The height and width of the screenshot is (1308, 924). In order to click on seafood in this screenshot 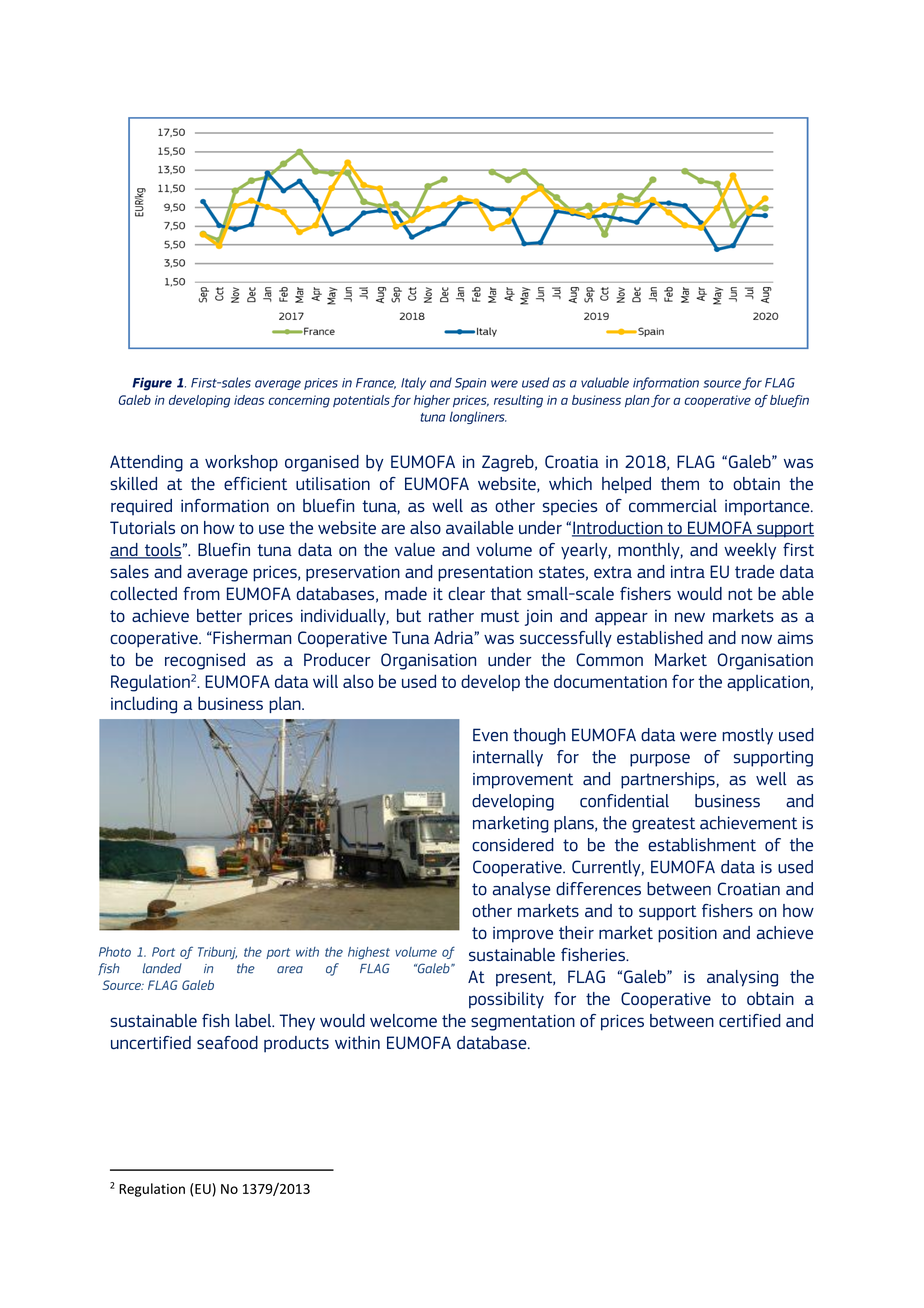, I will do `click(227, 1042)`.
